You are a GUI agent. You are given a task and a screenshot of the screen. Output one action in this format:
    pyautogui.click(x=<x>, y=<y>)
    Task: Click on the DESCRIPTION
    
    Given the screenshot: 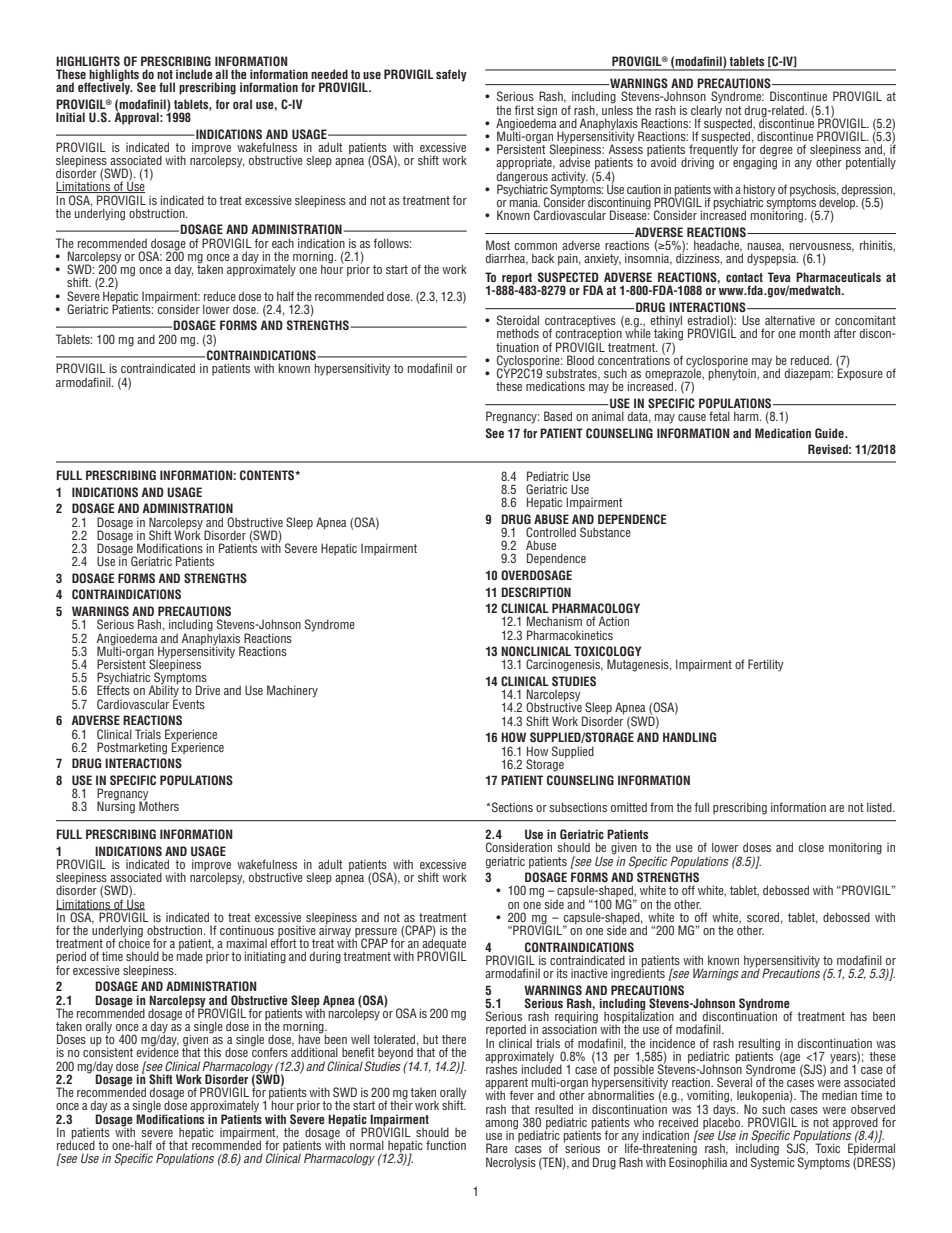 What is the action you would take?
    pyautogui.click(x=536, y=592)
